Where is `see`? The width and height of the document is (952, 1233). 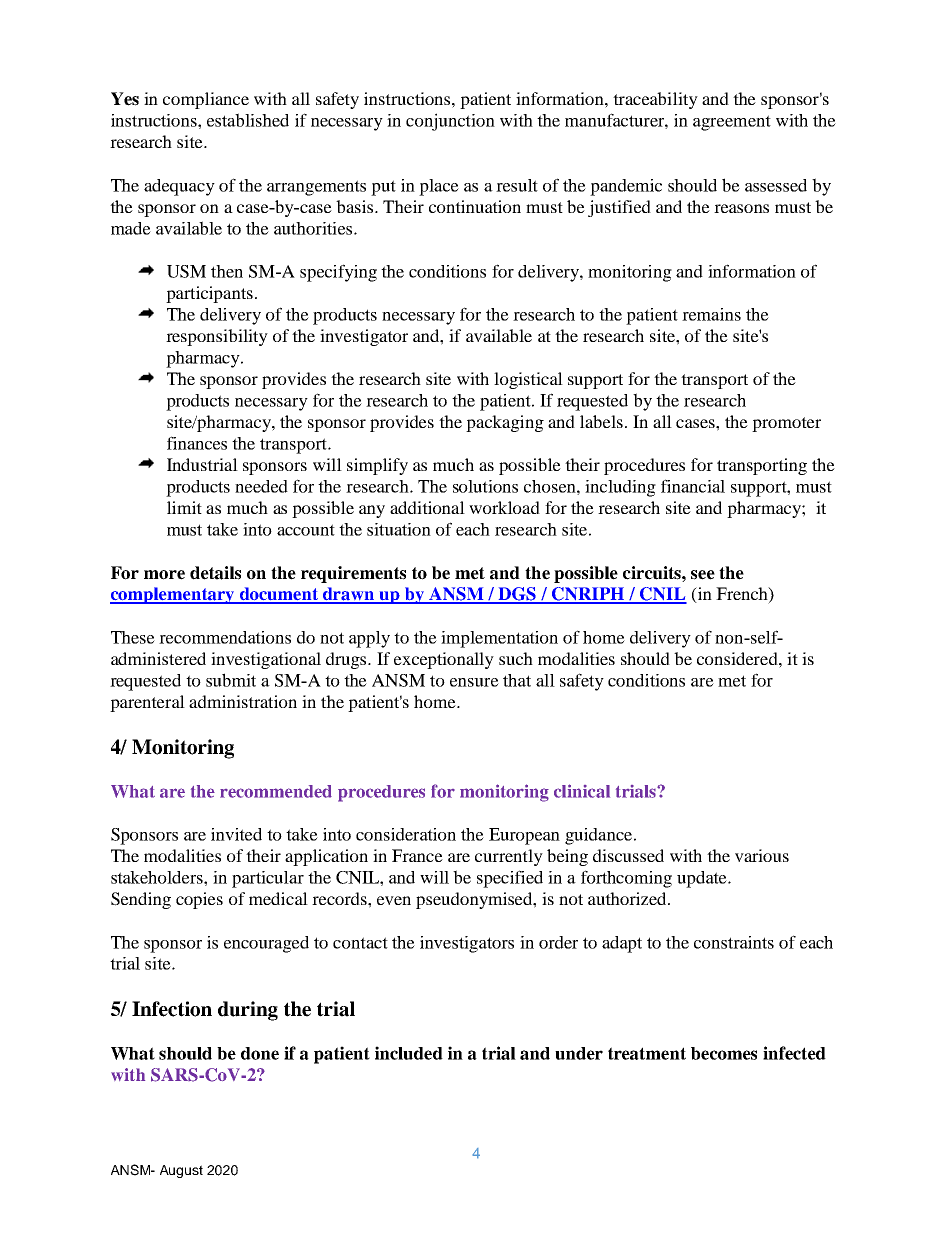
see is located at coordinates (703, 575).
